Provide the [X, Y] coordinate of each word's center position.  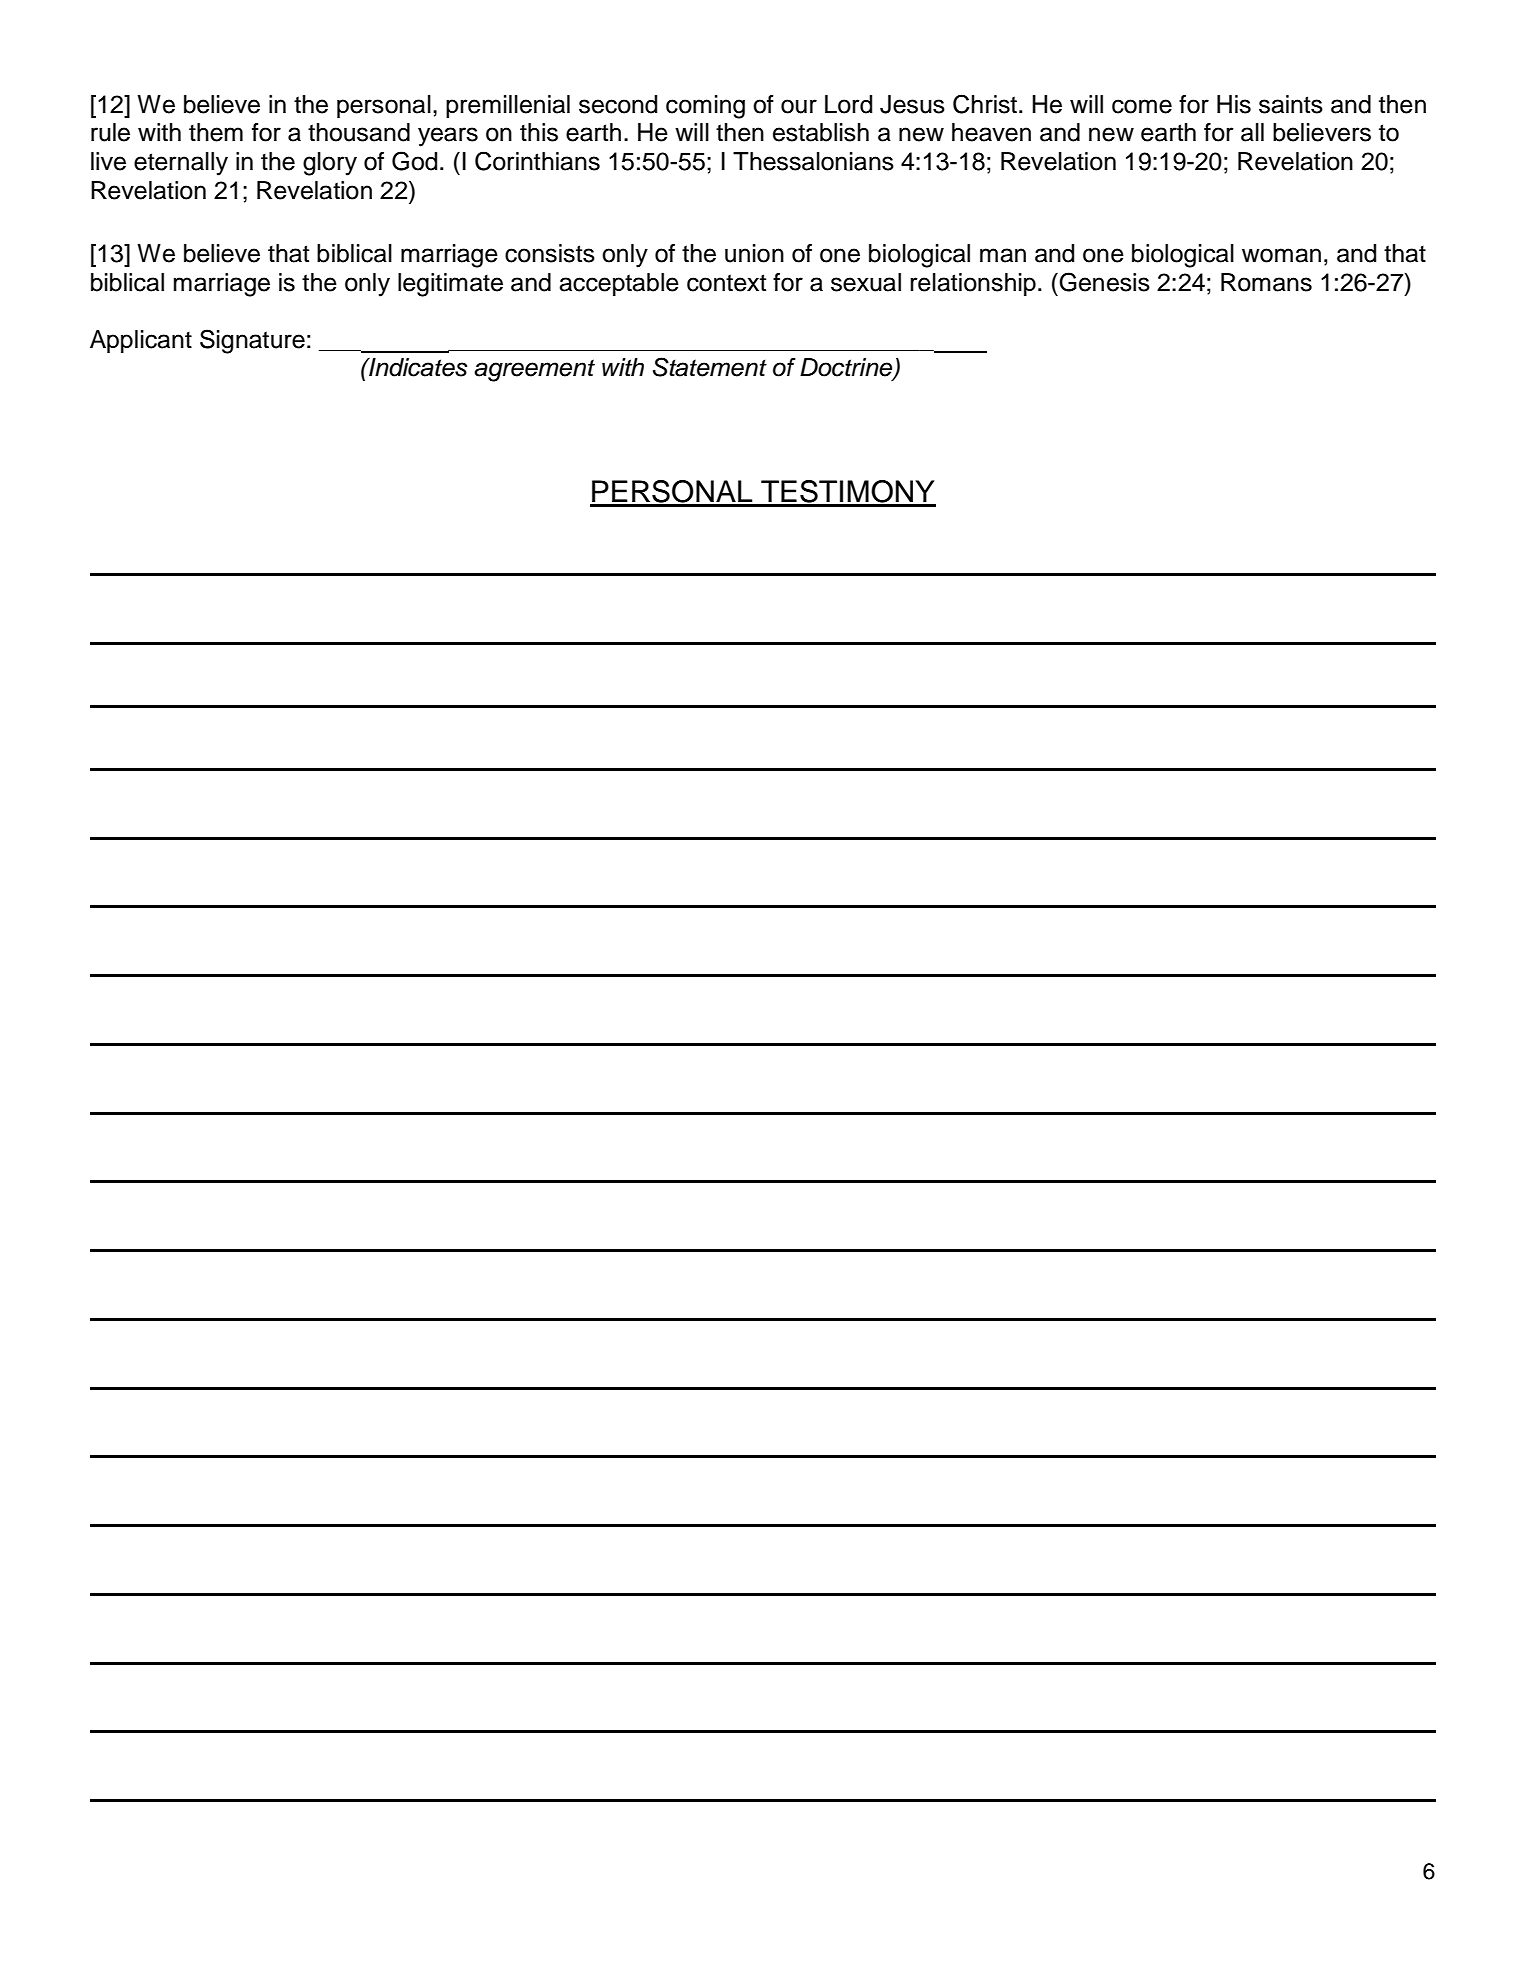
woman [1281, 255]
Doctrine [847, 368]
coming [705, 107]
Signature [252, 341]
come [1142, 106]
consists [550, 253]
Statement [710, 367]
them [216, 132]
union [754, 253]
